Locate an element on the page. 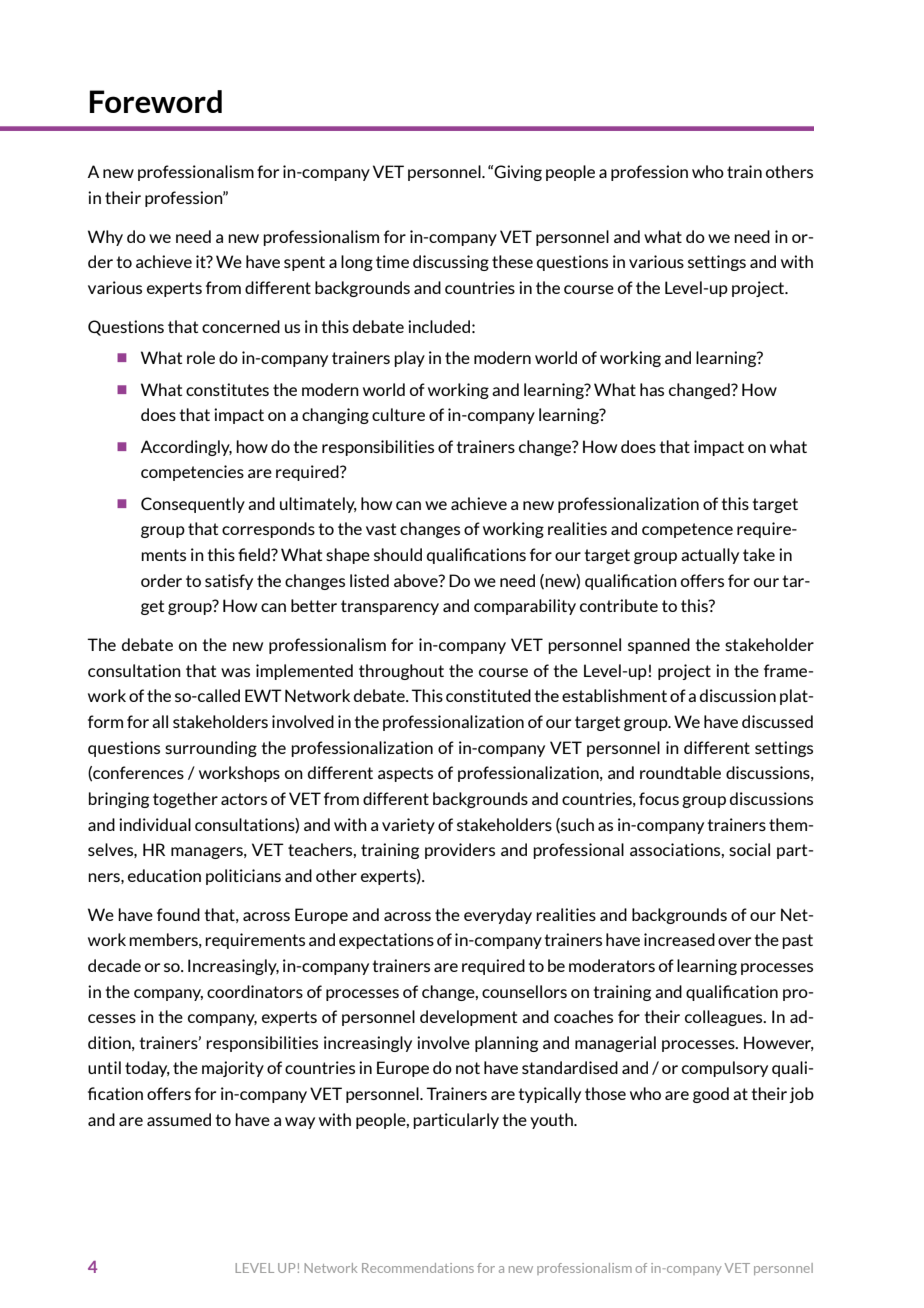 This image has width=924, height=1308. assumed is located at coordinates (179, 1119).
